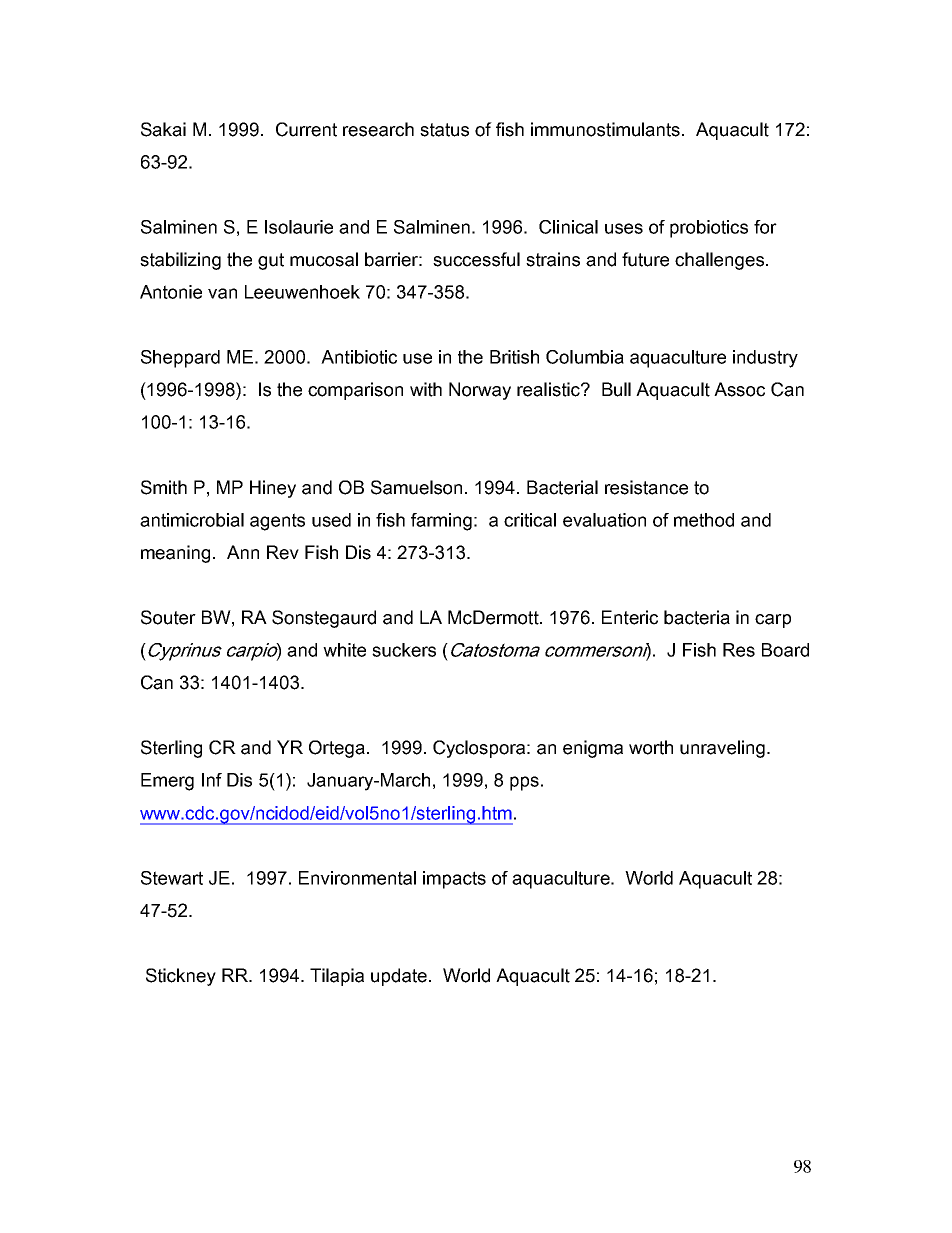 Image resolution: width=952 pixels, height=1233 pixels. I want to click on Ann, so click(243, 552).
